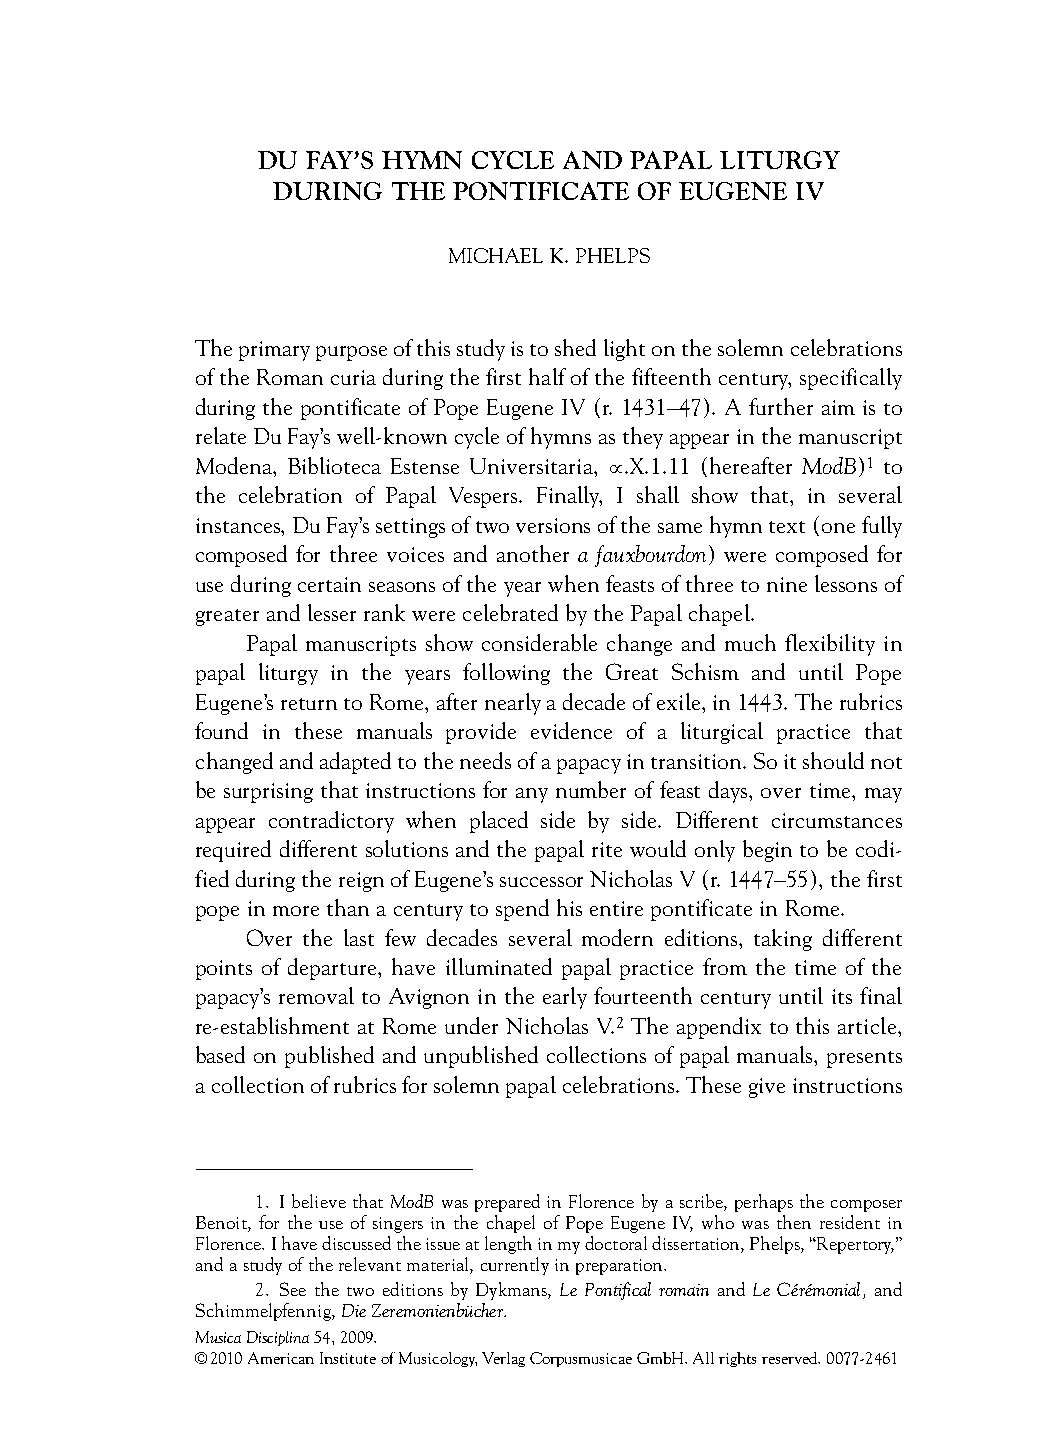 The height and width of the page is (1449, 1058). I want to click on another, so click(533, 553).
